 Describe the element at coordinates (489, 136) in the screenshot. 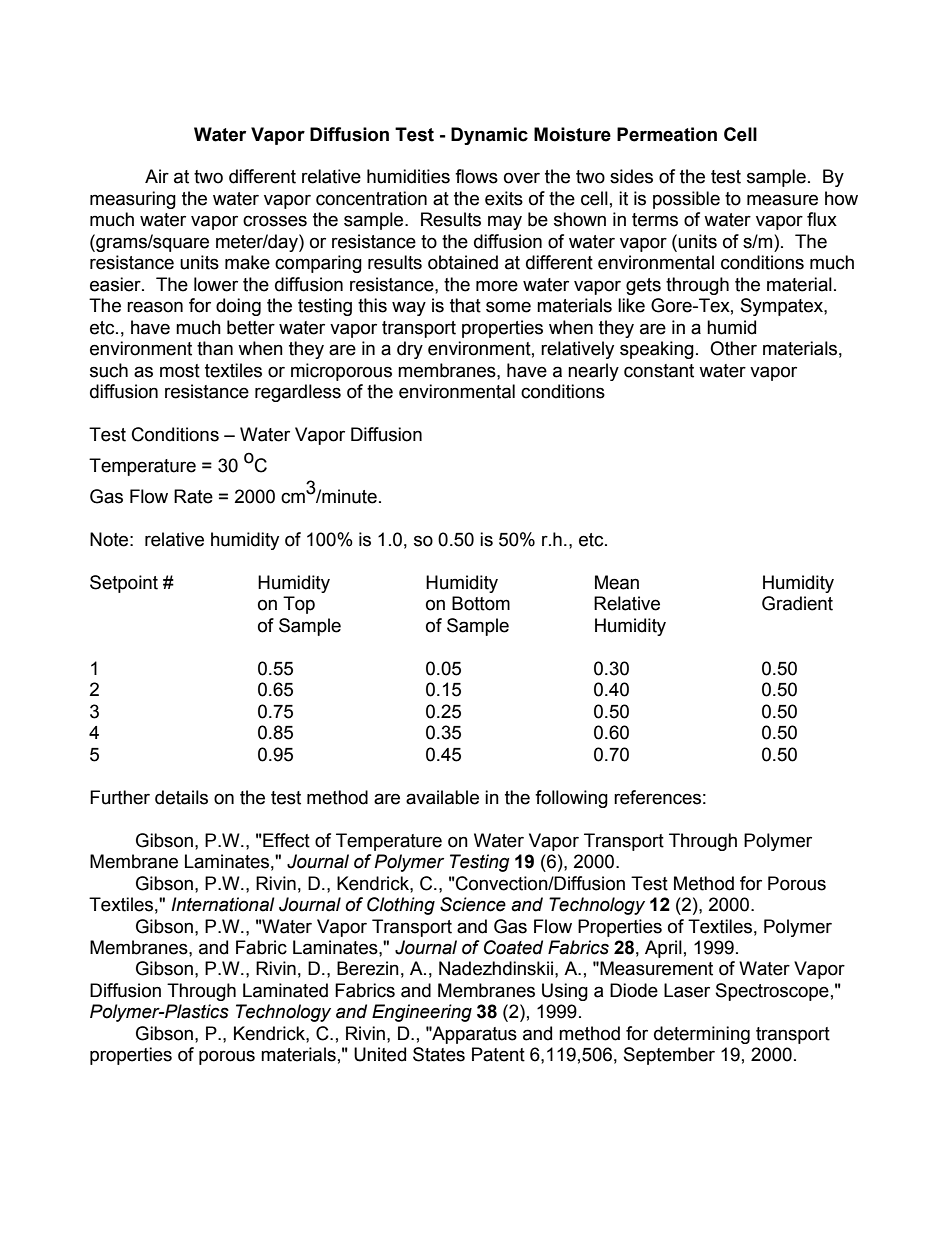

I see `Dynamic` at that location.
